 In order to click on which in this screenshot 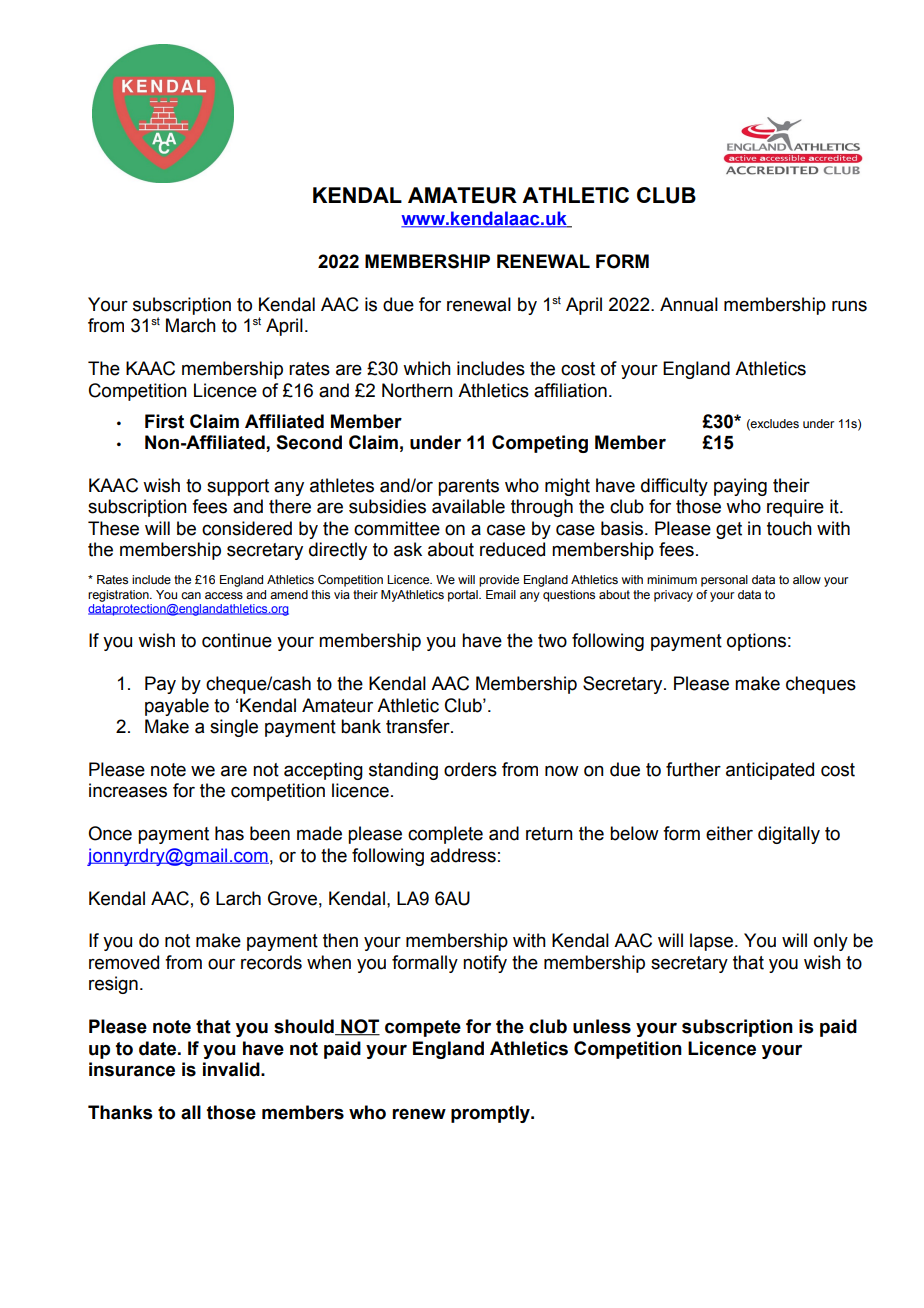, I will do `click(427, 368)`.
